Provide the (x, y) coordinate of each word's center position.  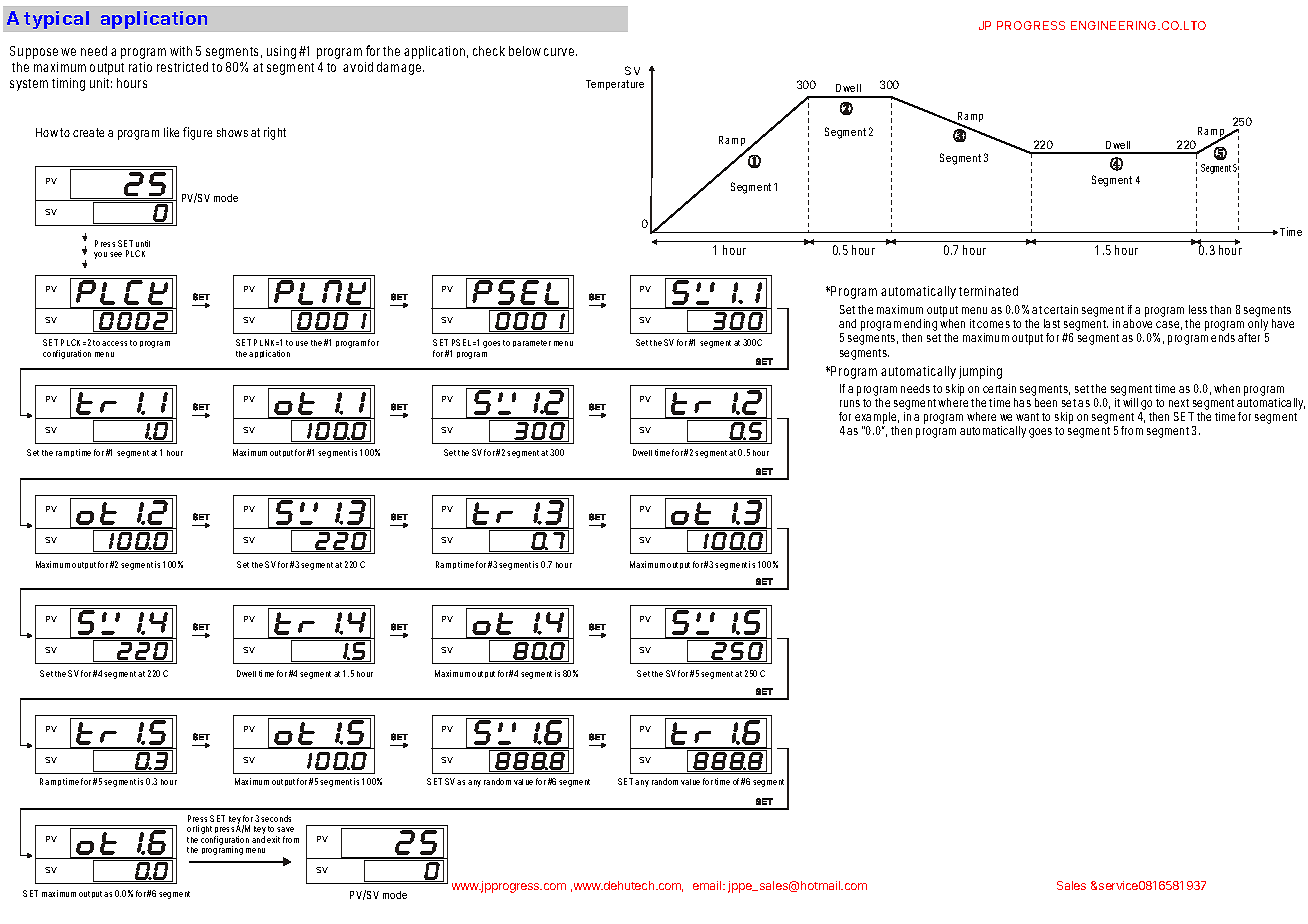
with (181, 51)
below (525, 51)
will (1130, 402)
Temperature (615, 85)
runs (850, 403)
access (114, 343)
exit (273, 839)
